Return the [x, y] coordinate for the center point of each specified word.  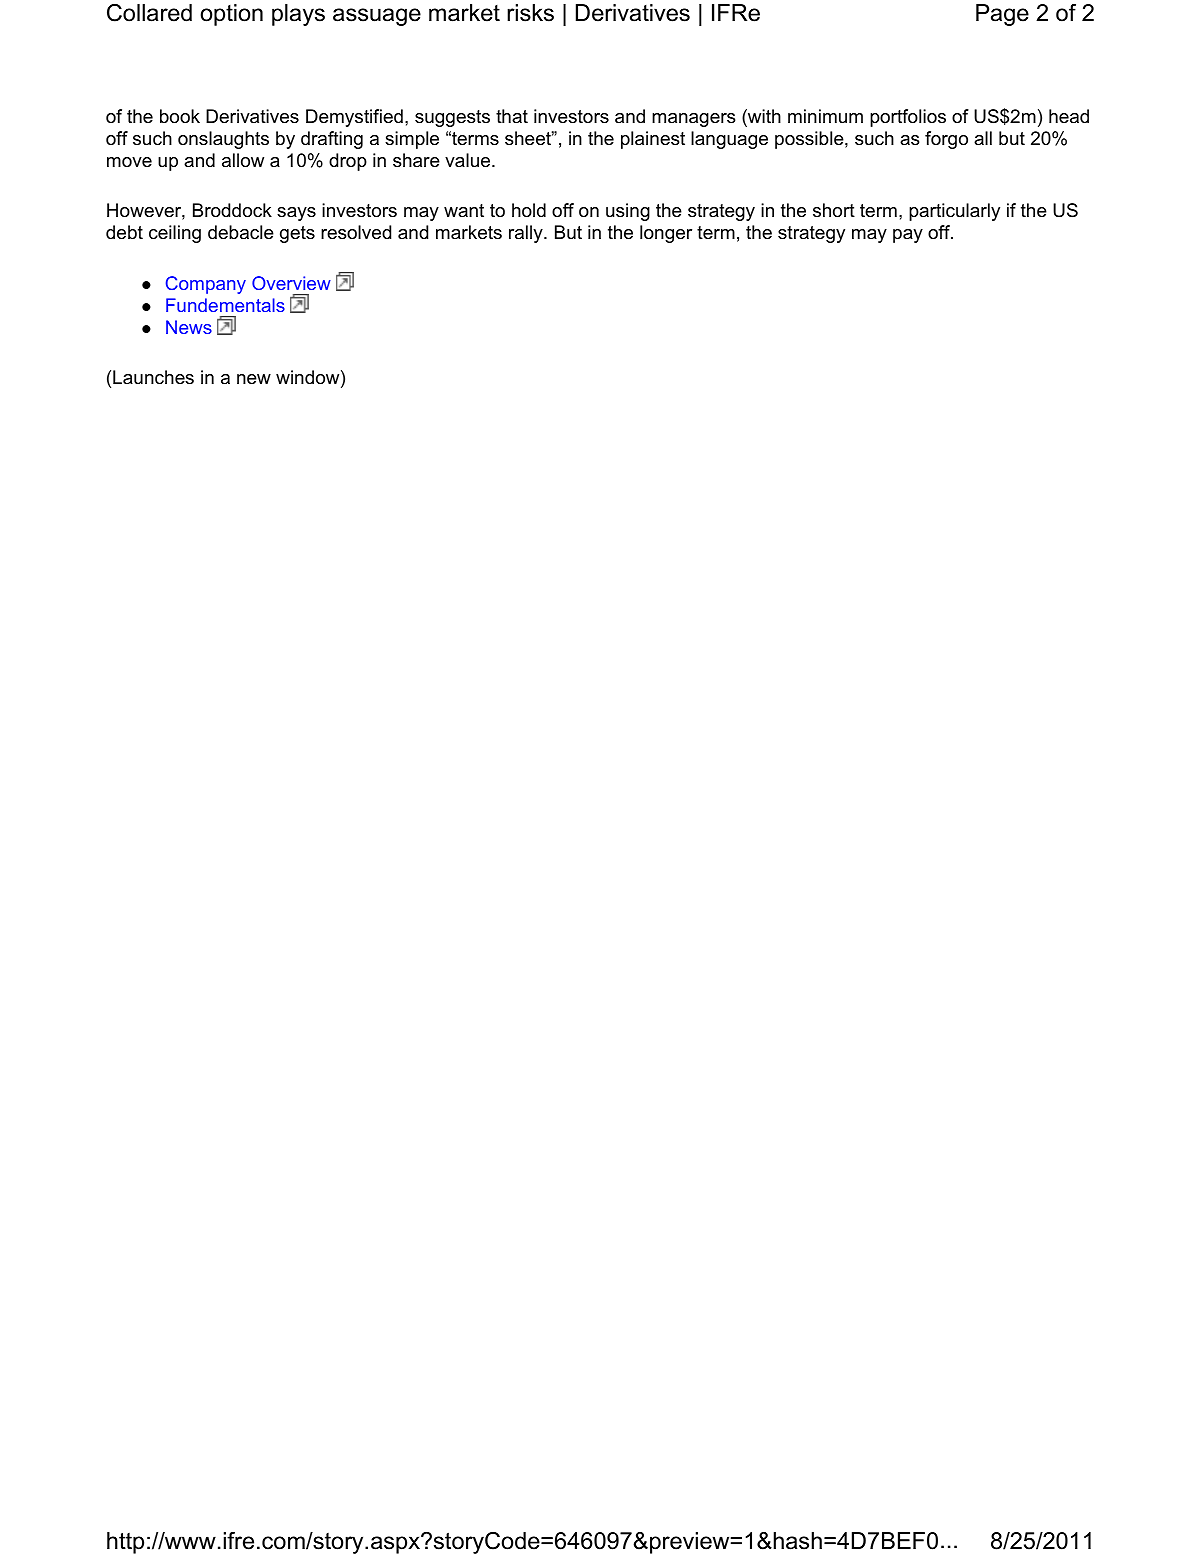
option [232, 15]
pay [908, 236]
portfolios [908, 118]
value [469, 160]
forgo [946, 140]
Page [1002, 15]
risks [530, 13]
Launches [153, 377]
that [512, 116]
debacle [241, 232]
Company [206, 285]
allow [243, 160]
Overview [291, 283]
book [180, 116]
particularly [954, 212]
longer [666, 234]
